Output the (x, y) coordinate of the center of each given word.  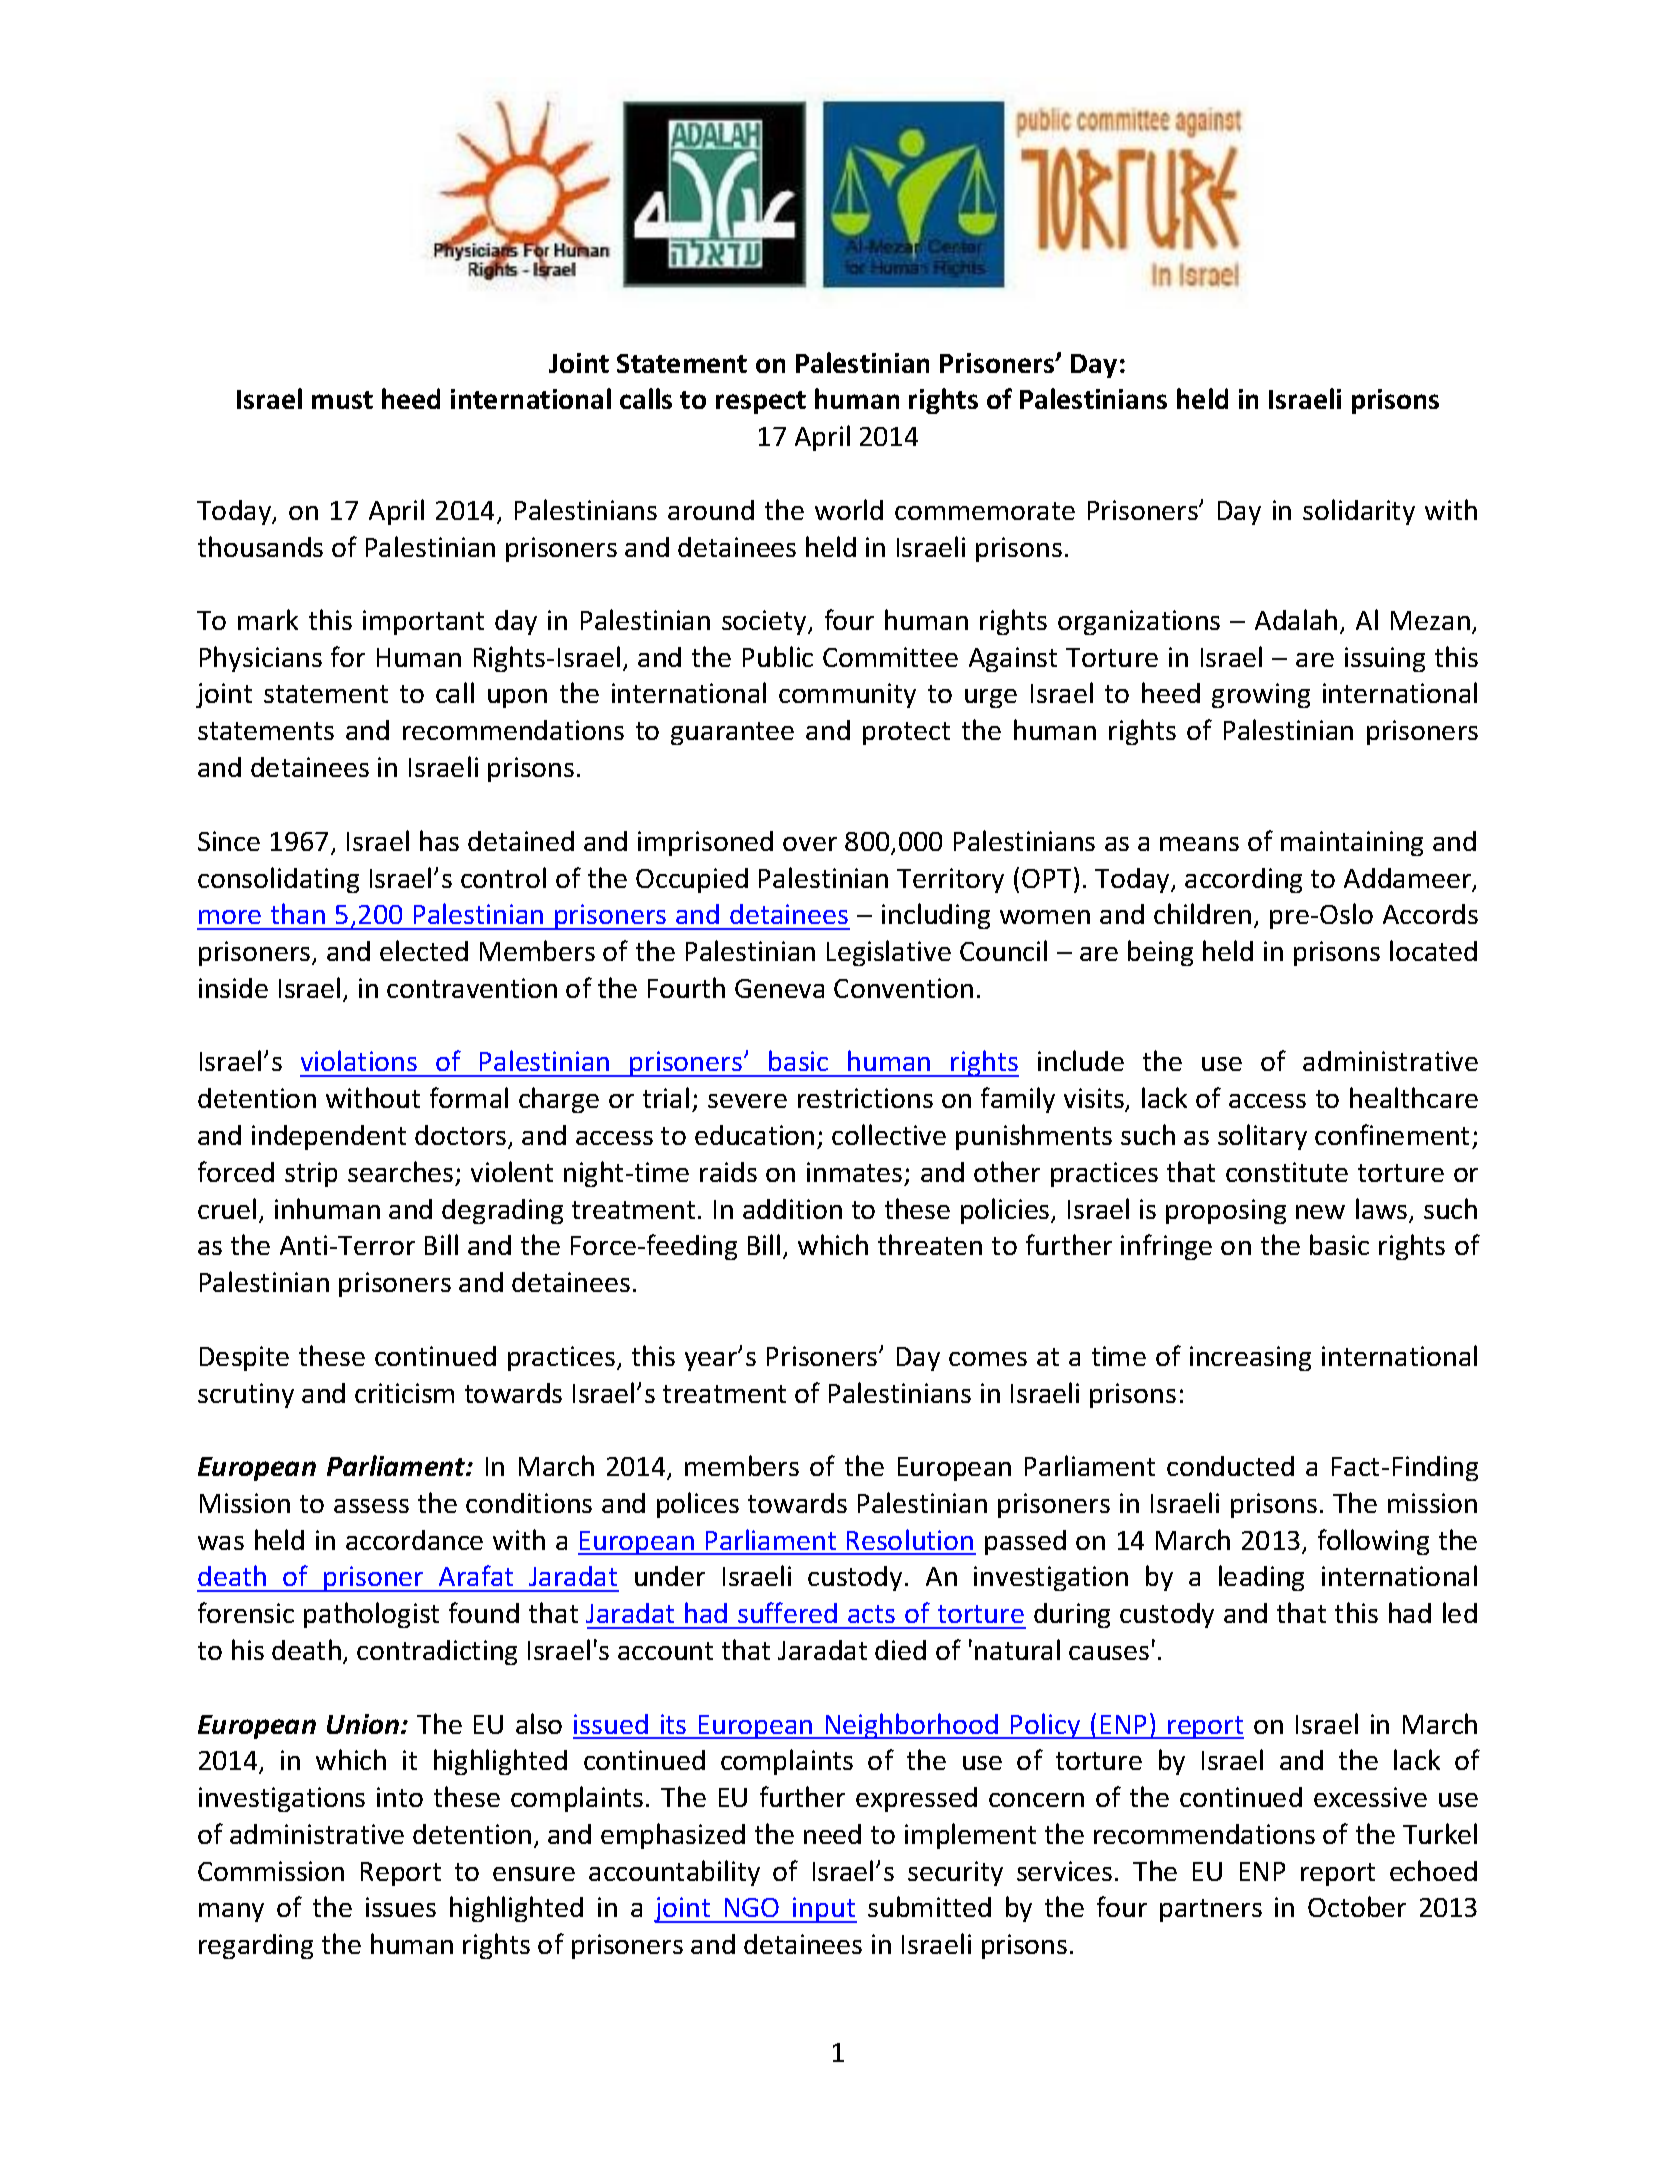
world (849, 509)
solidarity (1359, 512)
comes (988, 1359)
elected (424, 950)
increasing (1250, 1358)
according (1243, 880)
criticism (404, 1393)
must (342, 400)
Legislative (889, 953)
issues (401, 1907)
